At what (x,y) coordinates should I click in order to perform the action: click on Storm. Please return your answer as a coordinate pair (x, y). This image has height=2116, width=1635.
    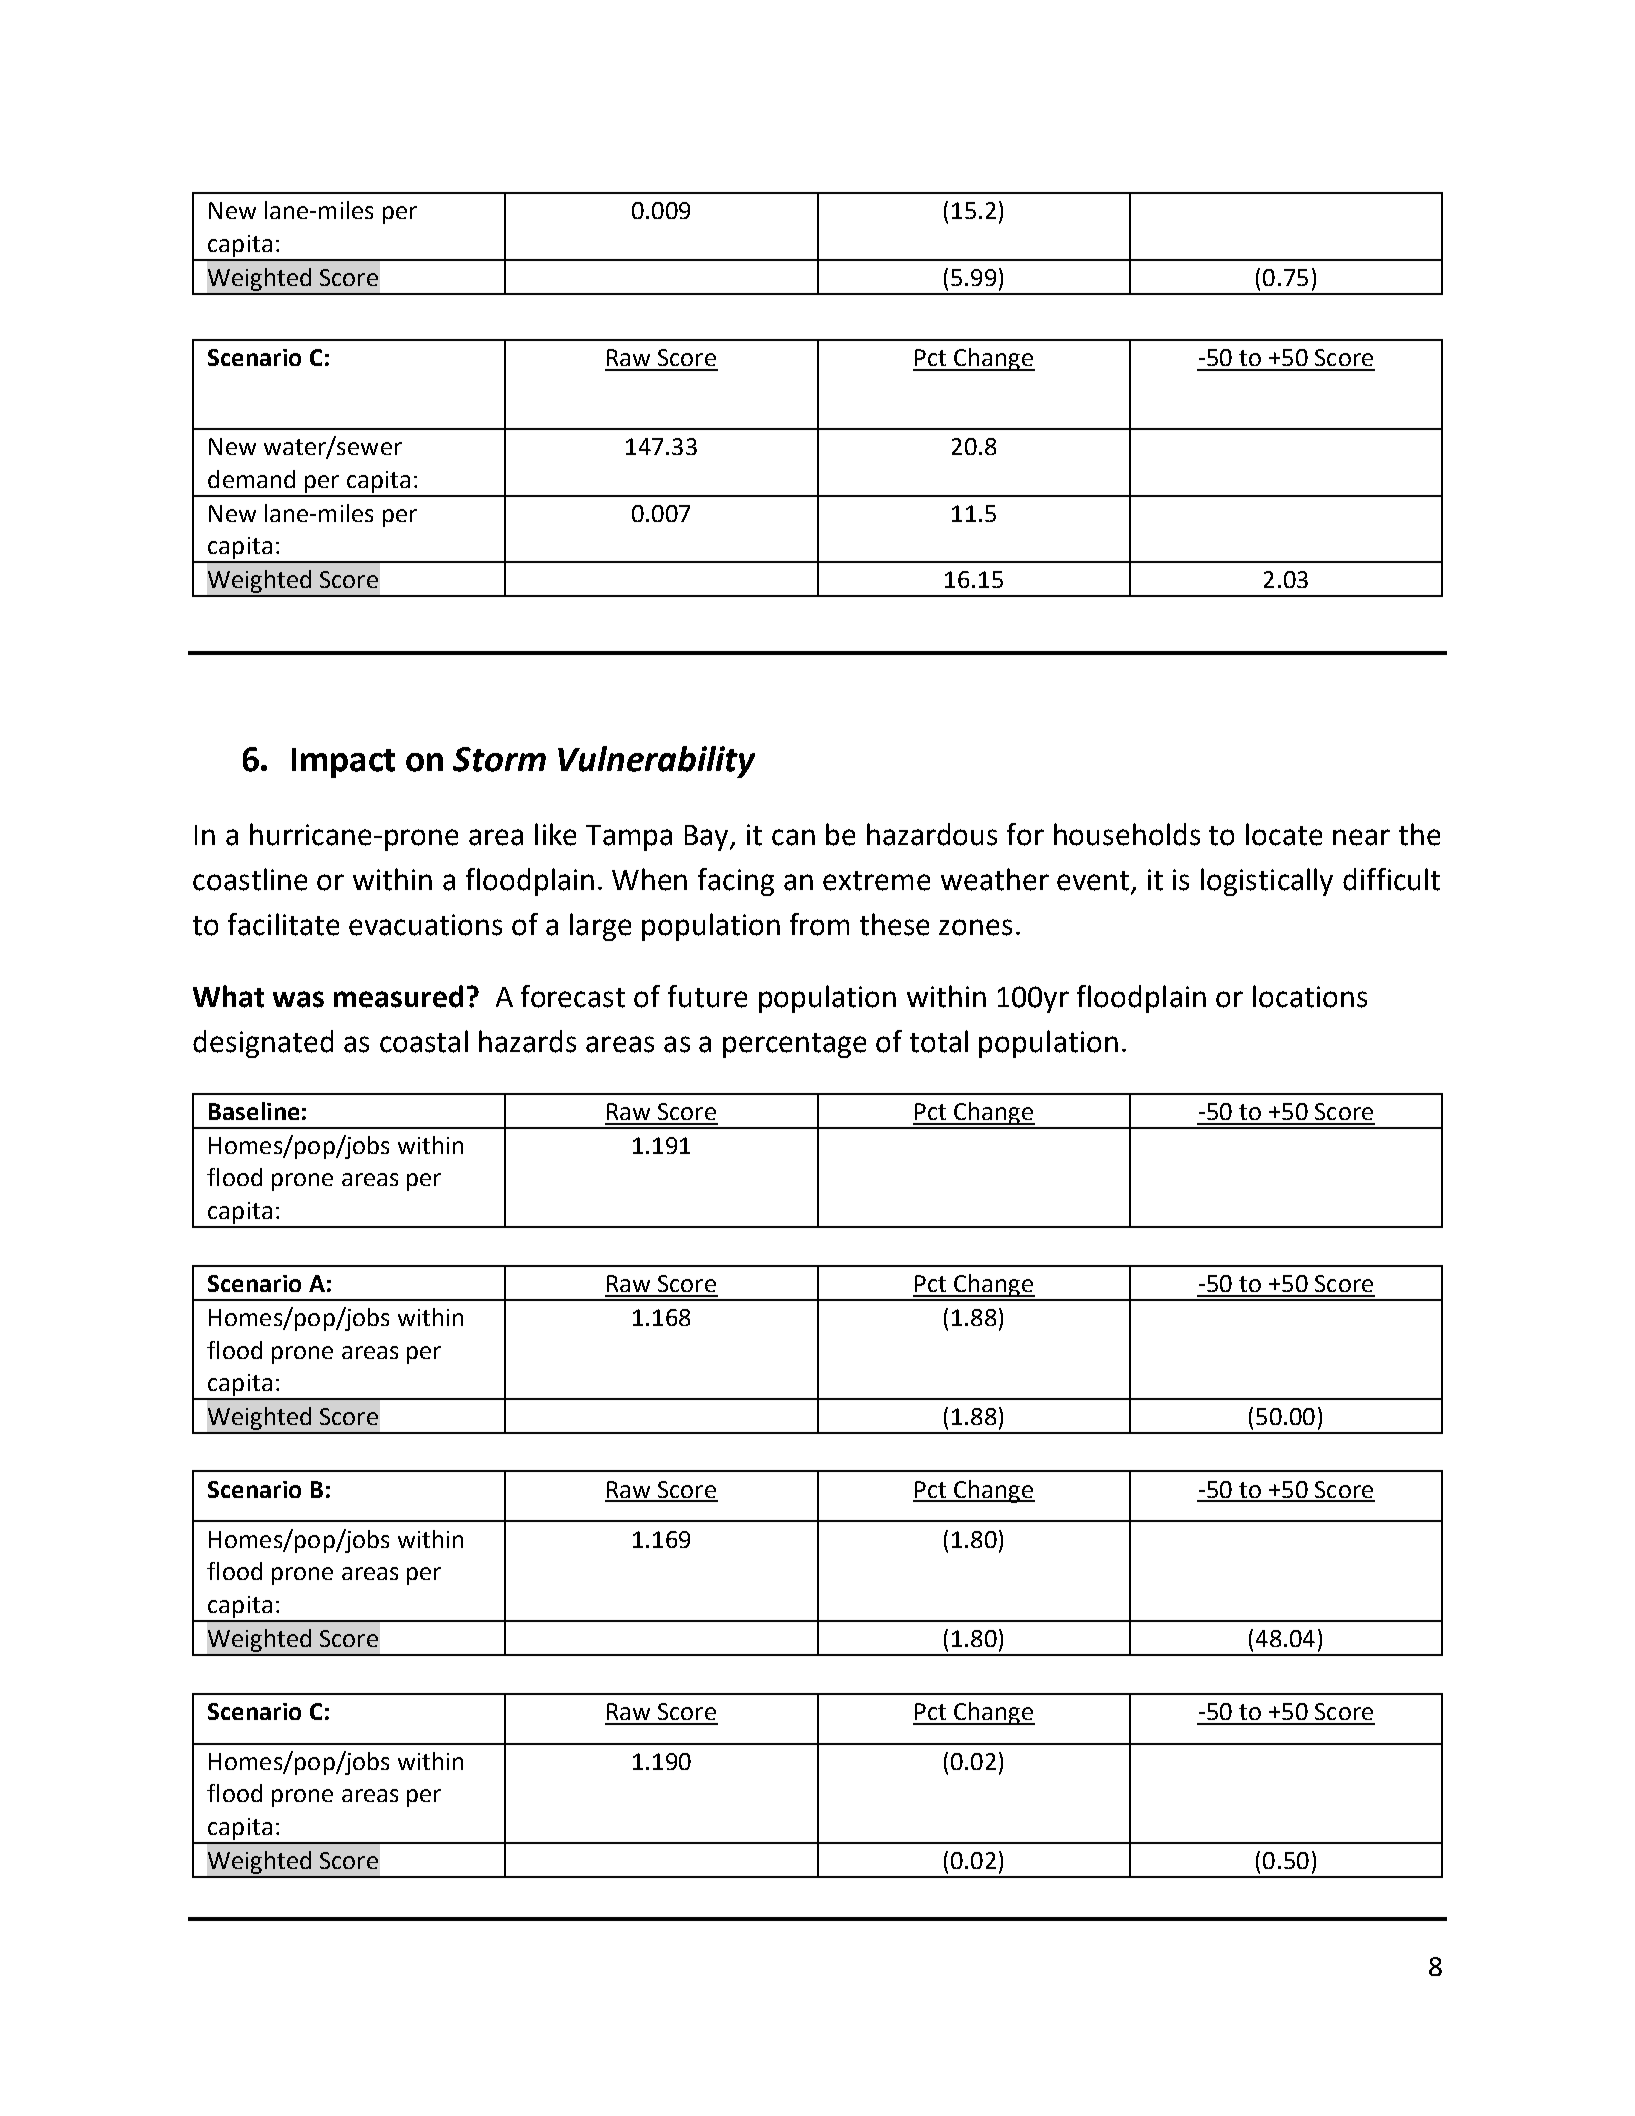
    Looking at the image, I should click on (499, 759).
